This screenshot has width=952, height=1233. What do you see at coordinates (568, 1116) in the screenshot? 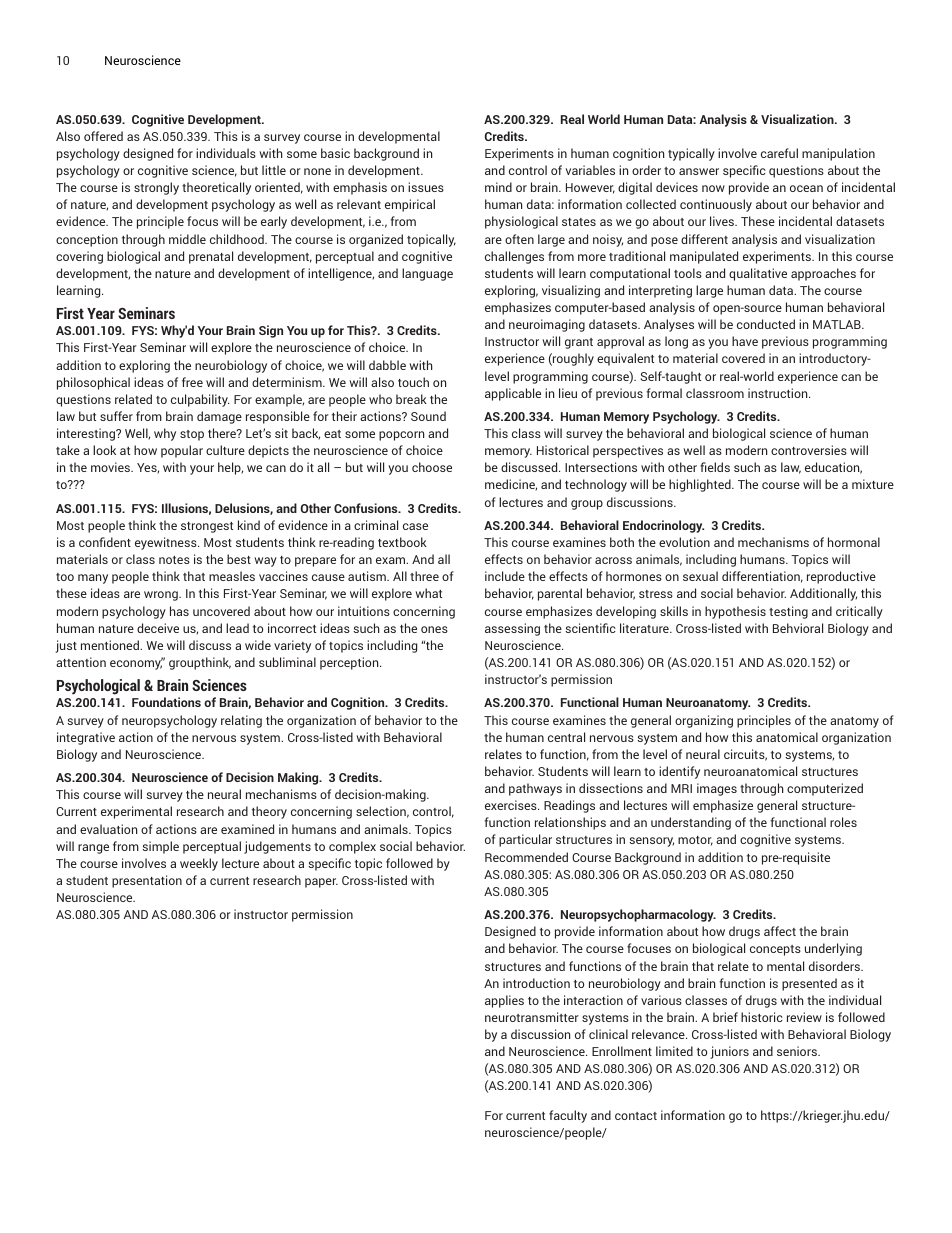
I see `faculty` at bounding box center [568, 1116].
